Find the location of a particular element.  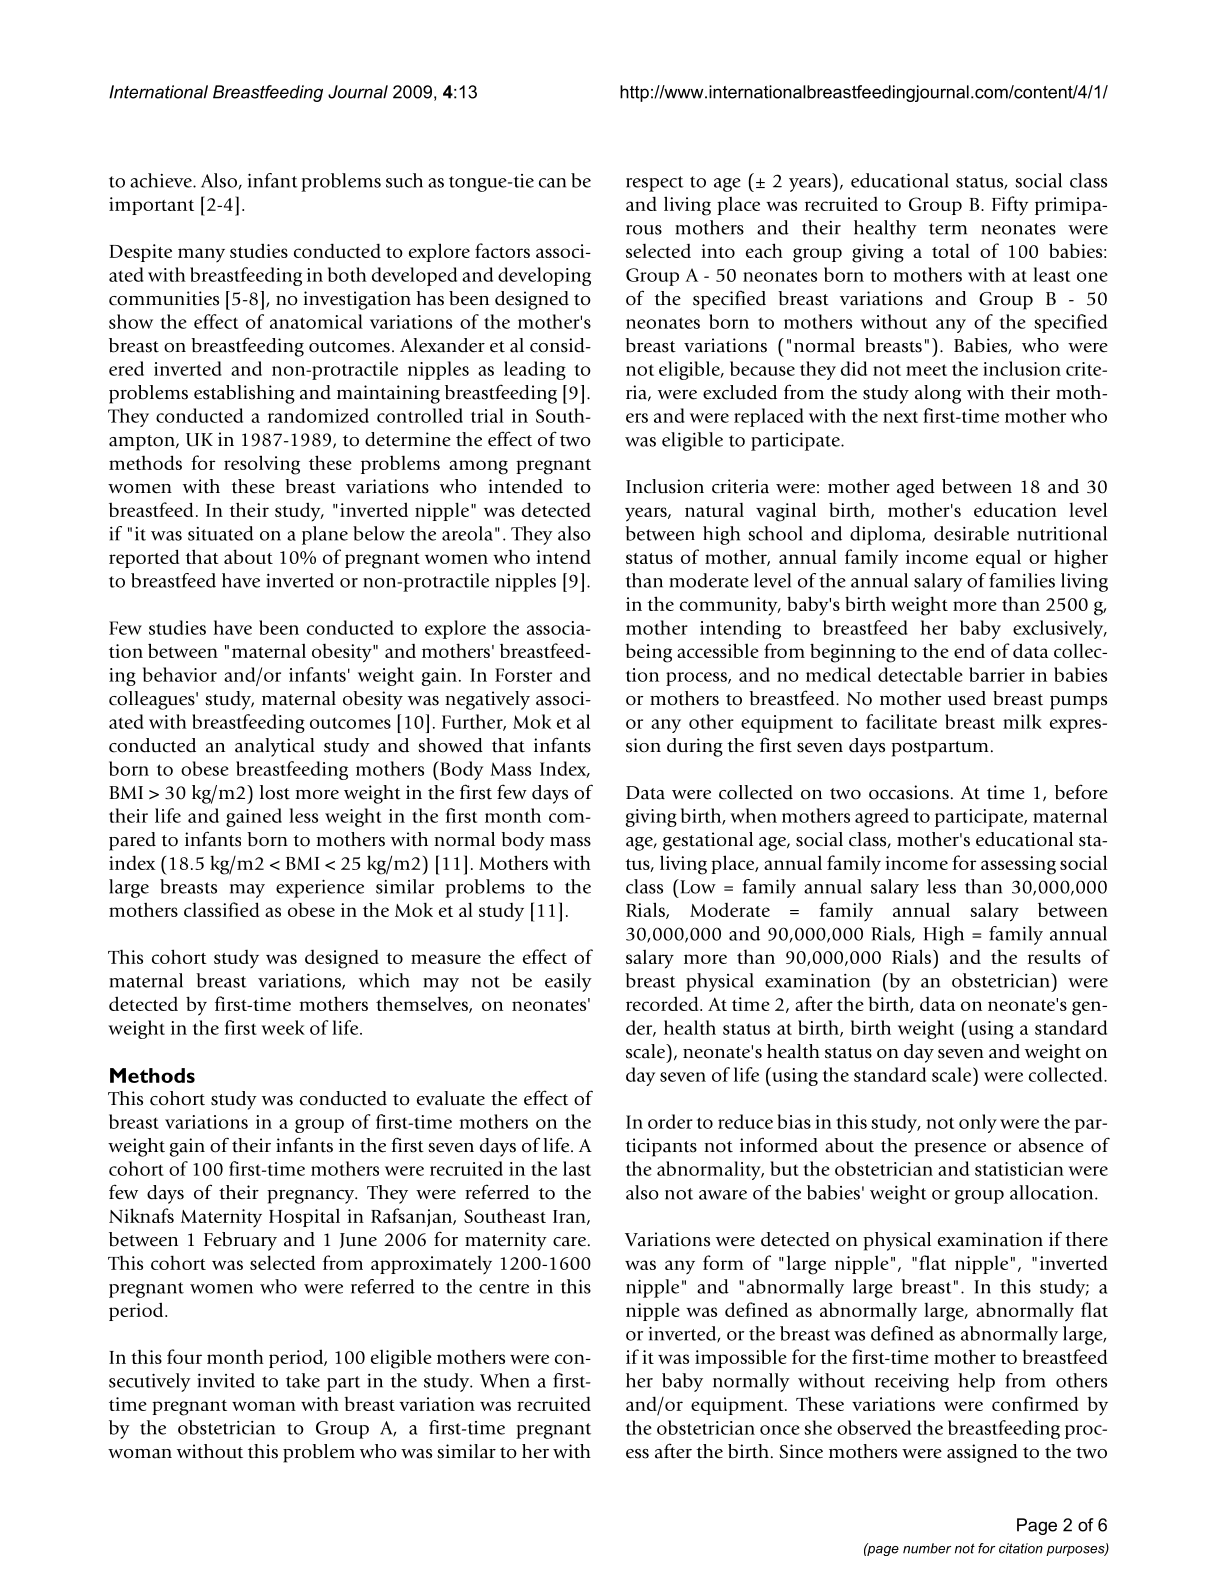

desirable is located at coordinates (971, 533).
